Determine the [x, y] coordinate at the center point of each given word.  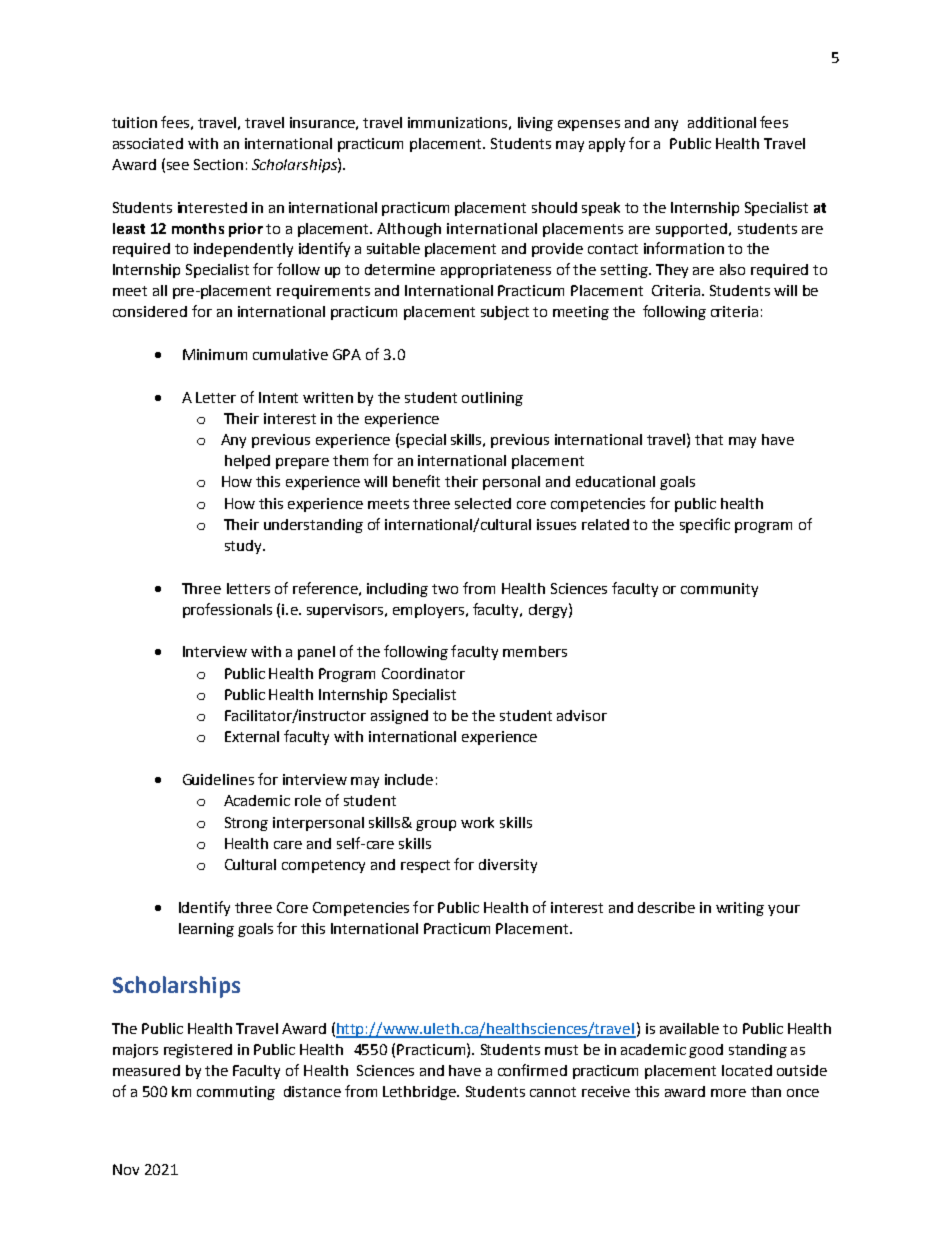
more [728, 1093]
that [709, 439]
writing [740, 909]
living [535, 124]
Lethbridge [420, 1093]
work [477, 822]
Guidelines [218, 779]
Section [218, 164]
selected [483, 503]
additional [722, 122]
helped [247, 462]
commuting [236, 1093]
